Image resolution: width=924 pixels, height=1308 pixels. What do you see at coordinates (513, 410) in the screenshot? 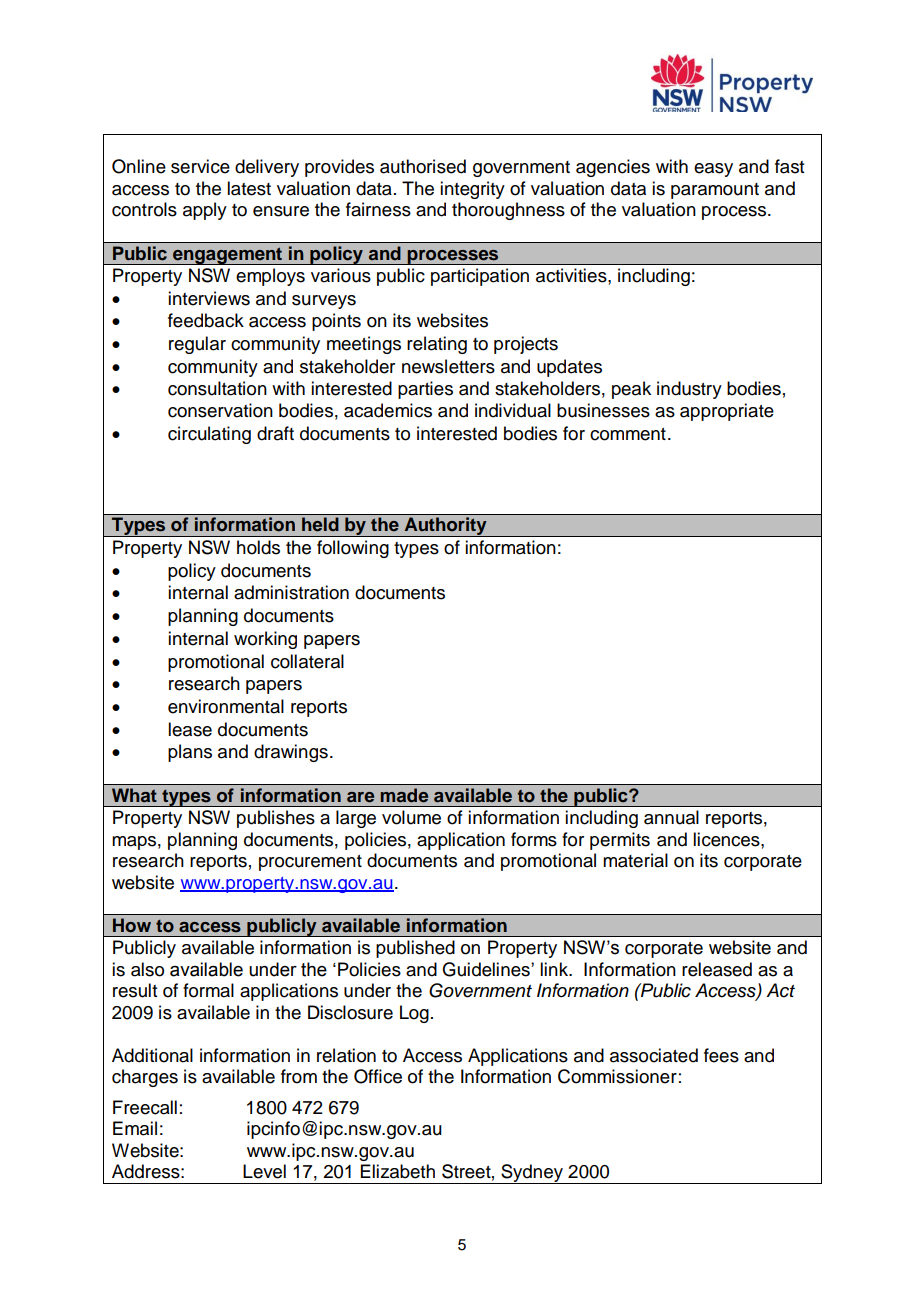
I see `individual` at bounding box center [513, 410].
